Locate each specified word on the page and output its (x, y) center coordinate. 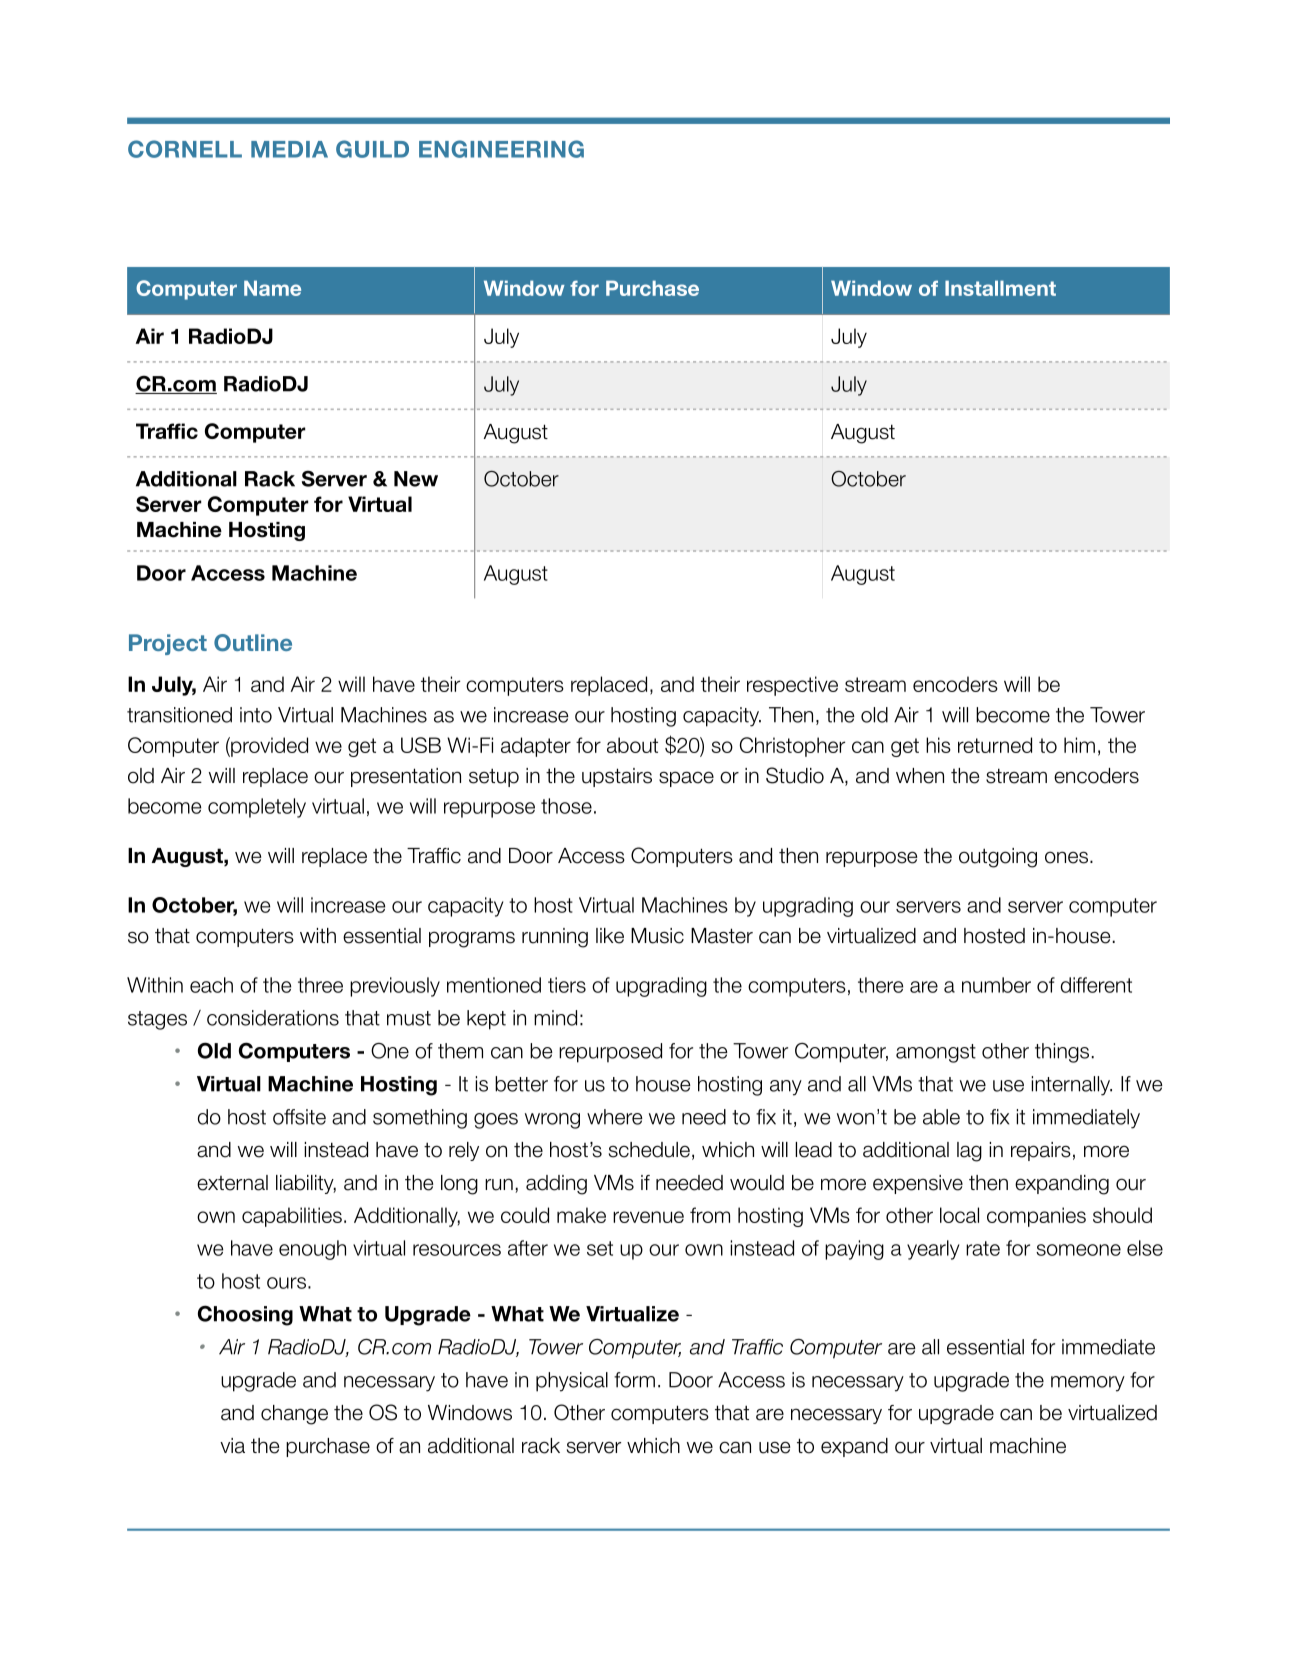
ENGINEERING (501, 149)
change (294, 1415)
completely (257, 808)
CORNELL (185, 149)
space (686, 779)
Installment (1000, 288)
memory (1088, 1384)
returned (995, 745)
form (634, 1380)
